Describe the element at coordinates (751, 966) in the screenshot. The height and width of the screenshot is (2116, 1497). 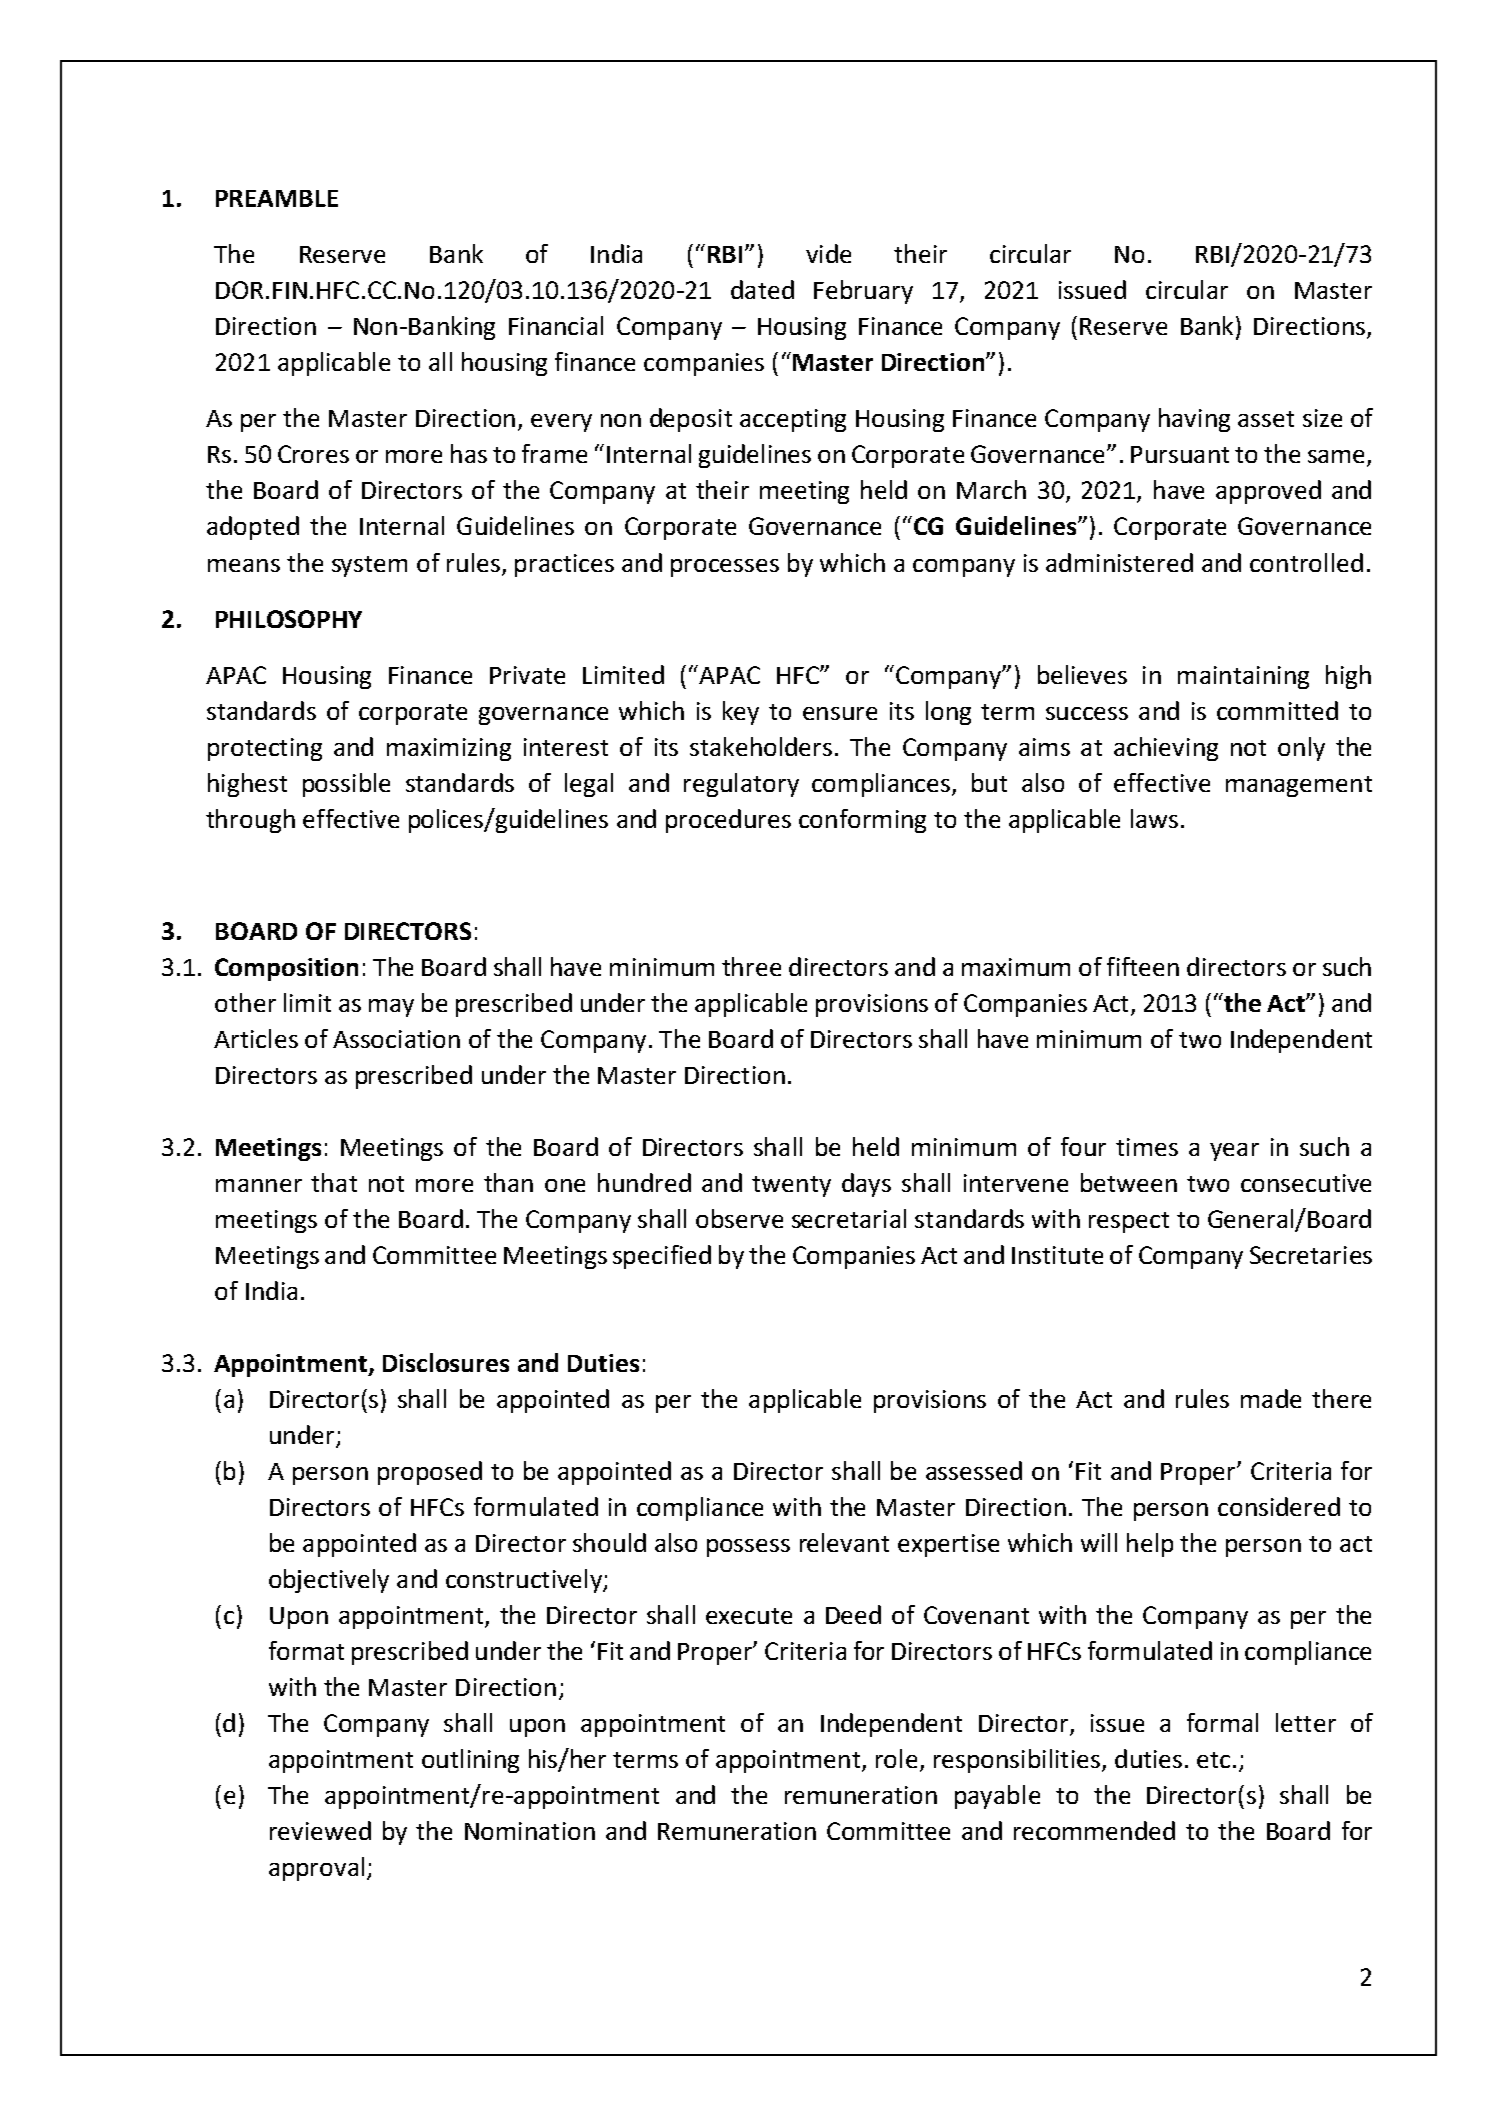
I see `three` at that location.
